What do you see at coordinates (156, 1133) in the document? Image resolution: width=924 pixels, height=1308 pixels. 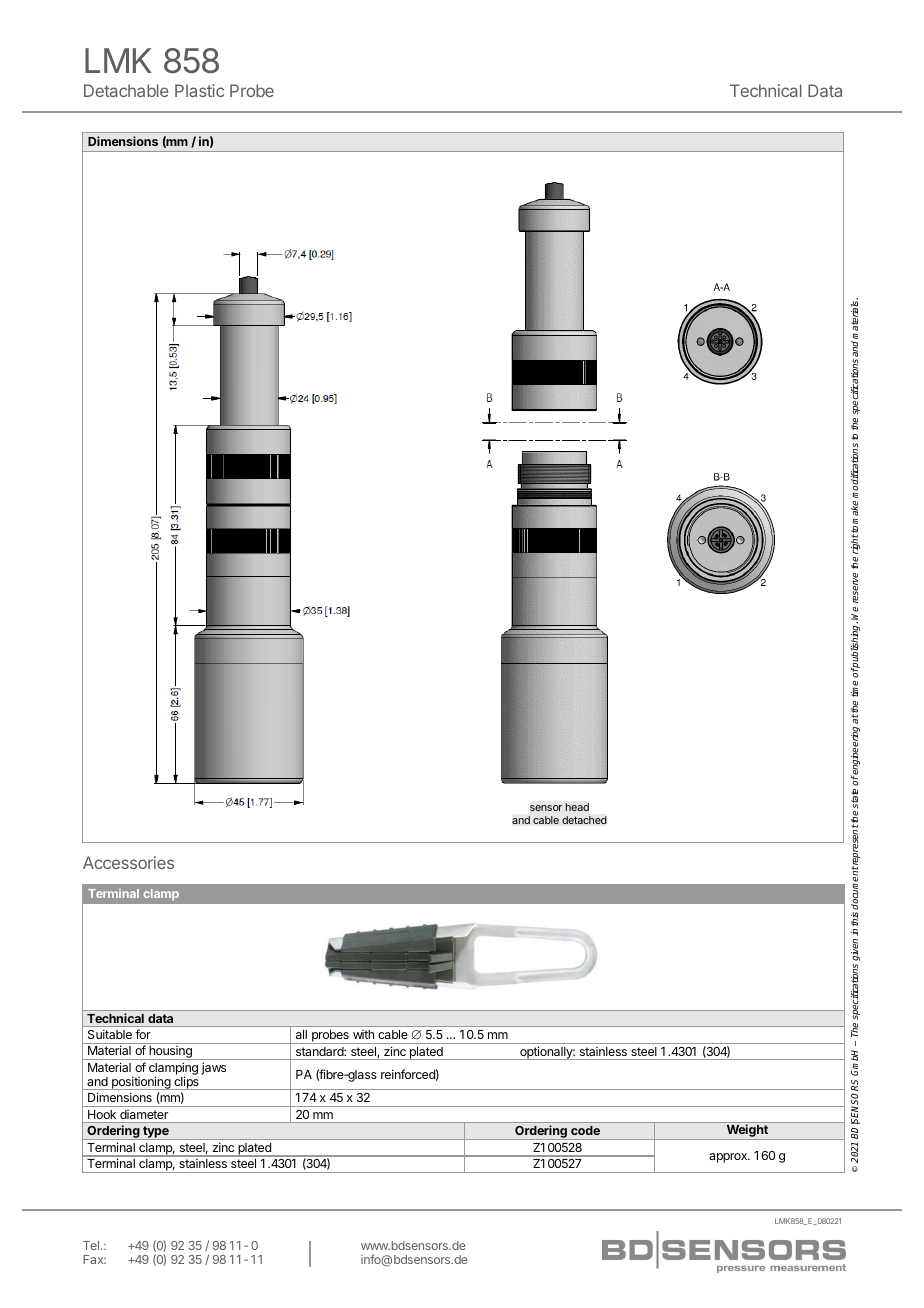 I see `type` at bounding box center [156, 1133].
